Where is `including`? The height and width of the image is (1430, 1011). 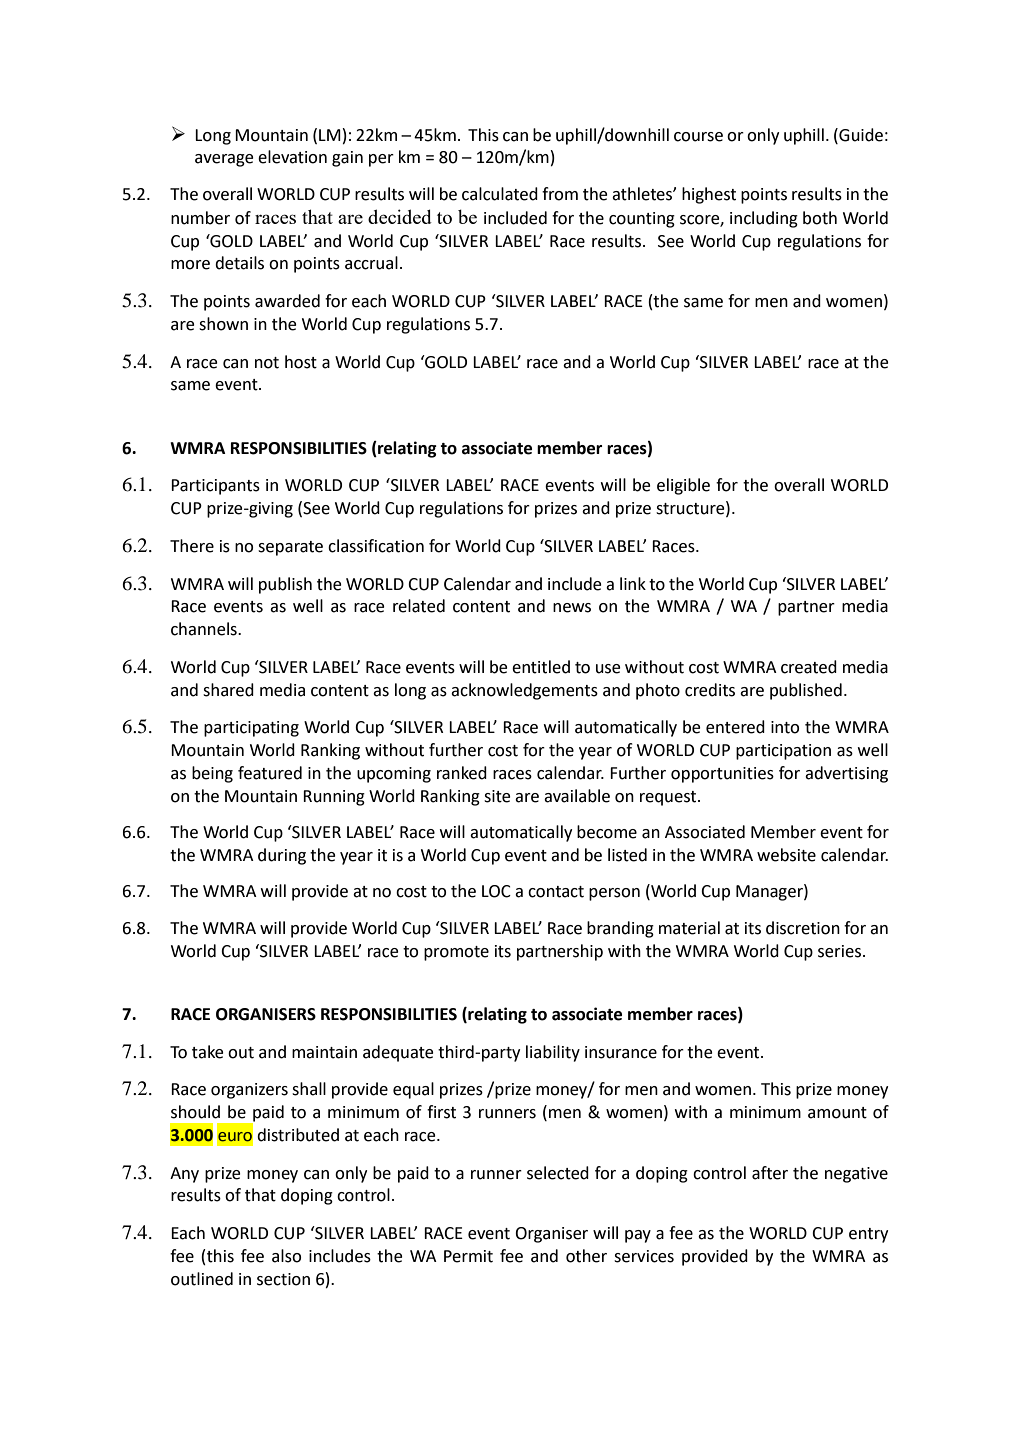 including is located at coordinates (764, 219).
